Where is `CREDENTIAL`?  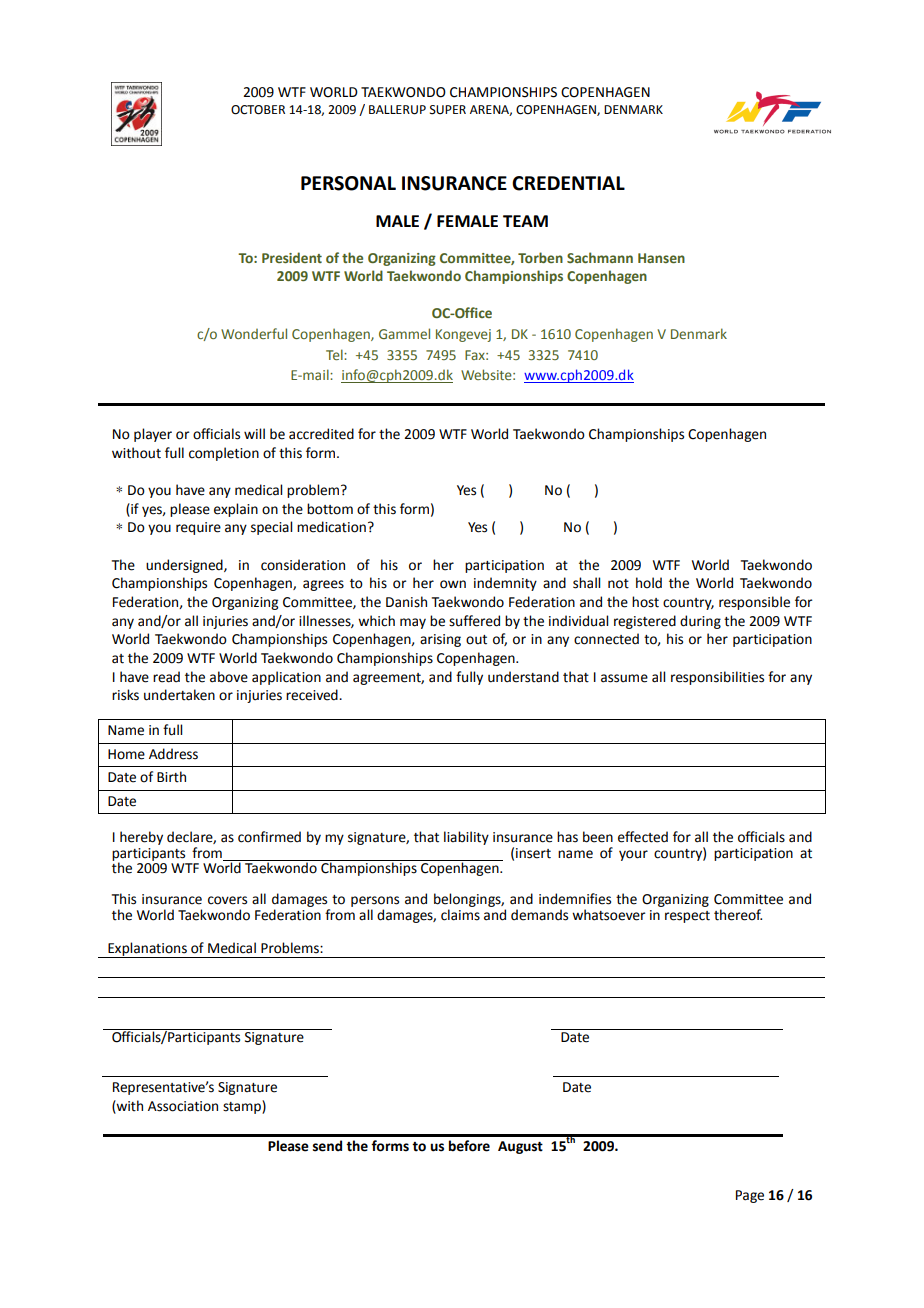
CREDENTIAL is located at coordinates (568, 183).
